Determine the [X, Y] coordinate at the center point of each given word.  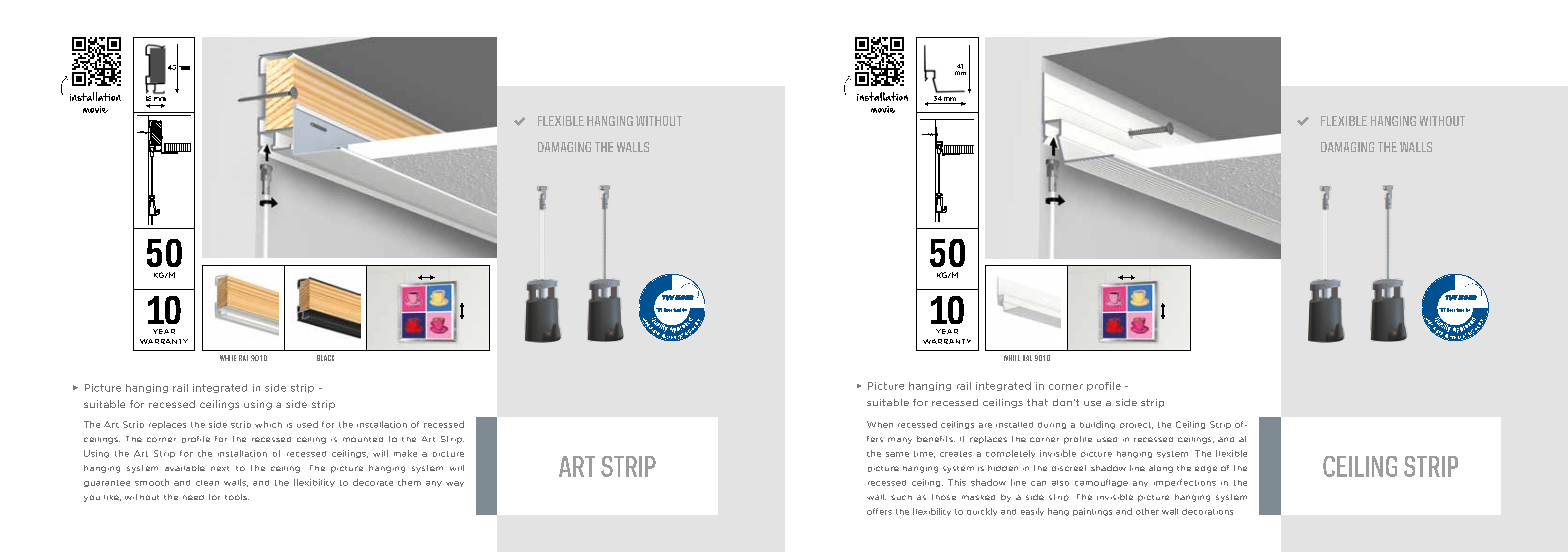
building [1097, 425]
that [1037, 402]
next [220, 468]
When [880, 424]
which [268, 424]
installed [1014, 425]
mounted [363, 439]
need [193, 497]
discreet [1069, 468]
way [455, 484]
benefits [936, 439]
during [1052, 425]
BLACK [325, 358]
